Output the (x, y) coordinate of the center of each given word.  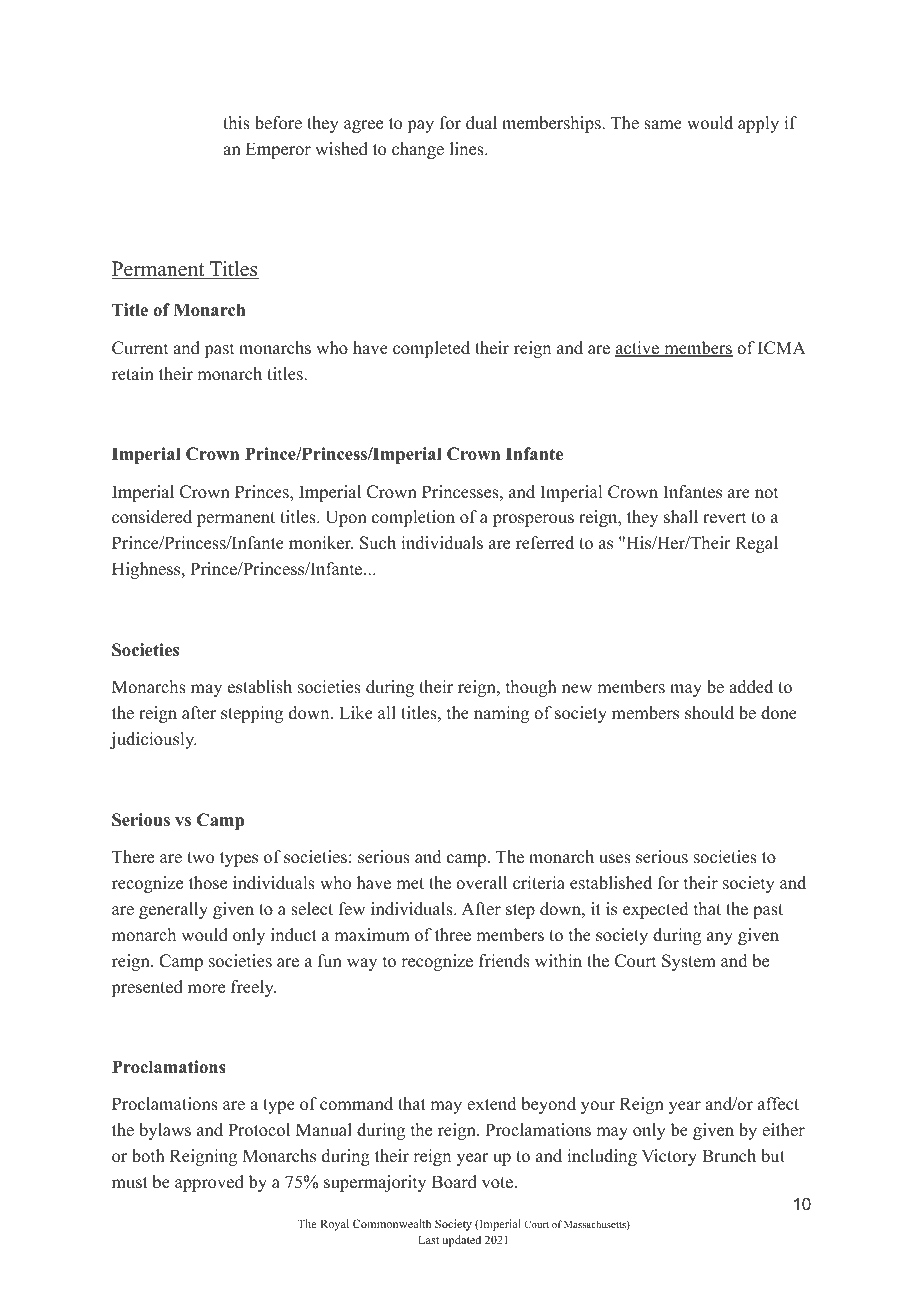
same (663, 125)
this (236, 123)
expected (656, 910)
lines (468, 149)
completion (413, 518)
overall (481, 883)
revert (724, 518)
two (200, 858)
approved (209, 1183)
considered (152, 517)
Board (454, 1182)
